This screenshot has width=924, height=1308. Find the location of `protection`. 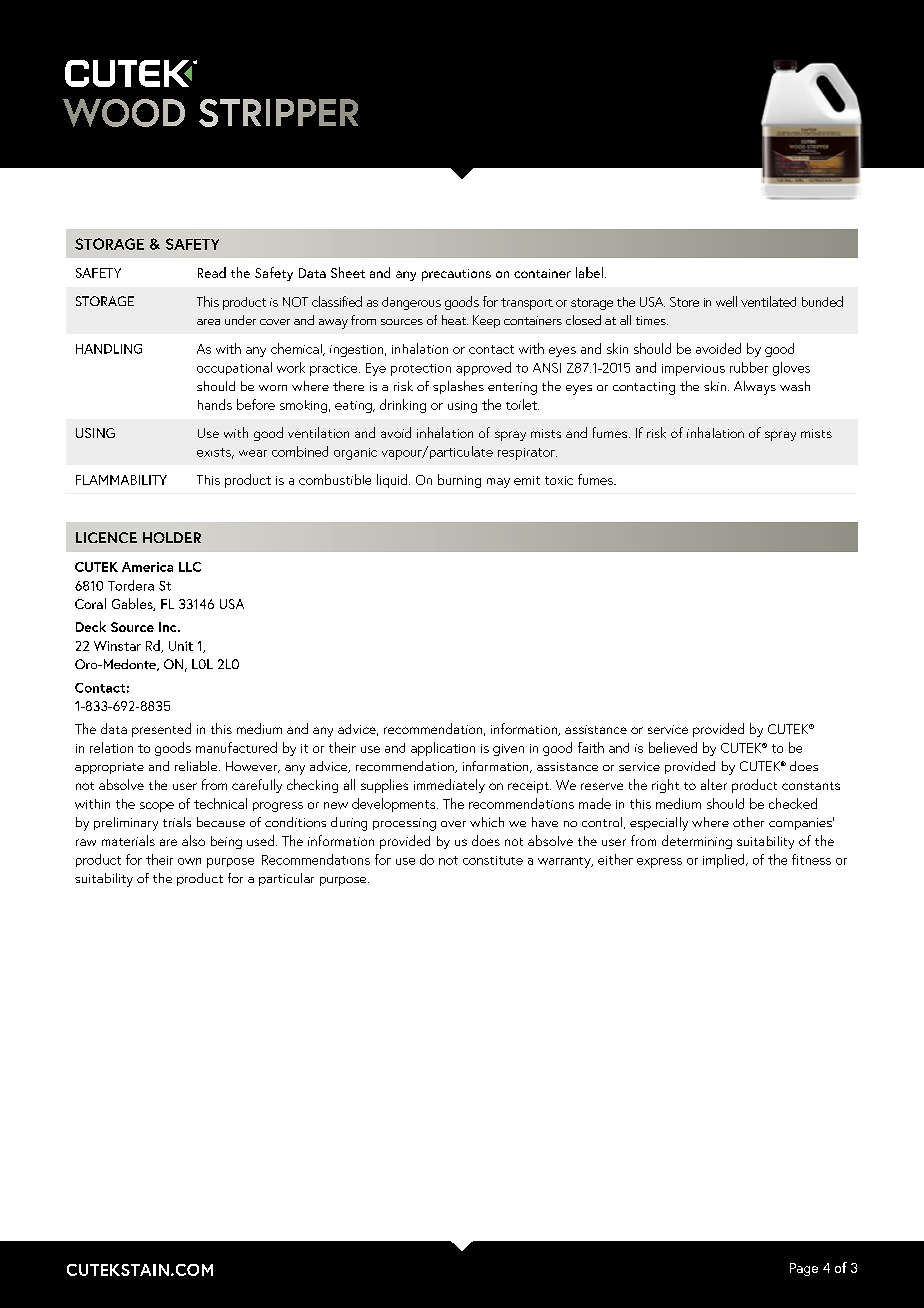

protection is located at coordinates (421, 370).
